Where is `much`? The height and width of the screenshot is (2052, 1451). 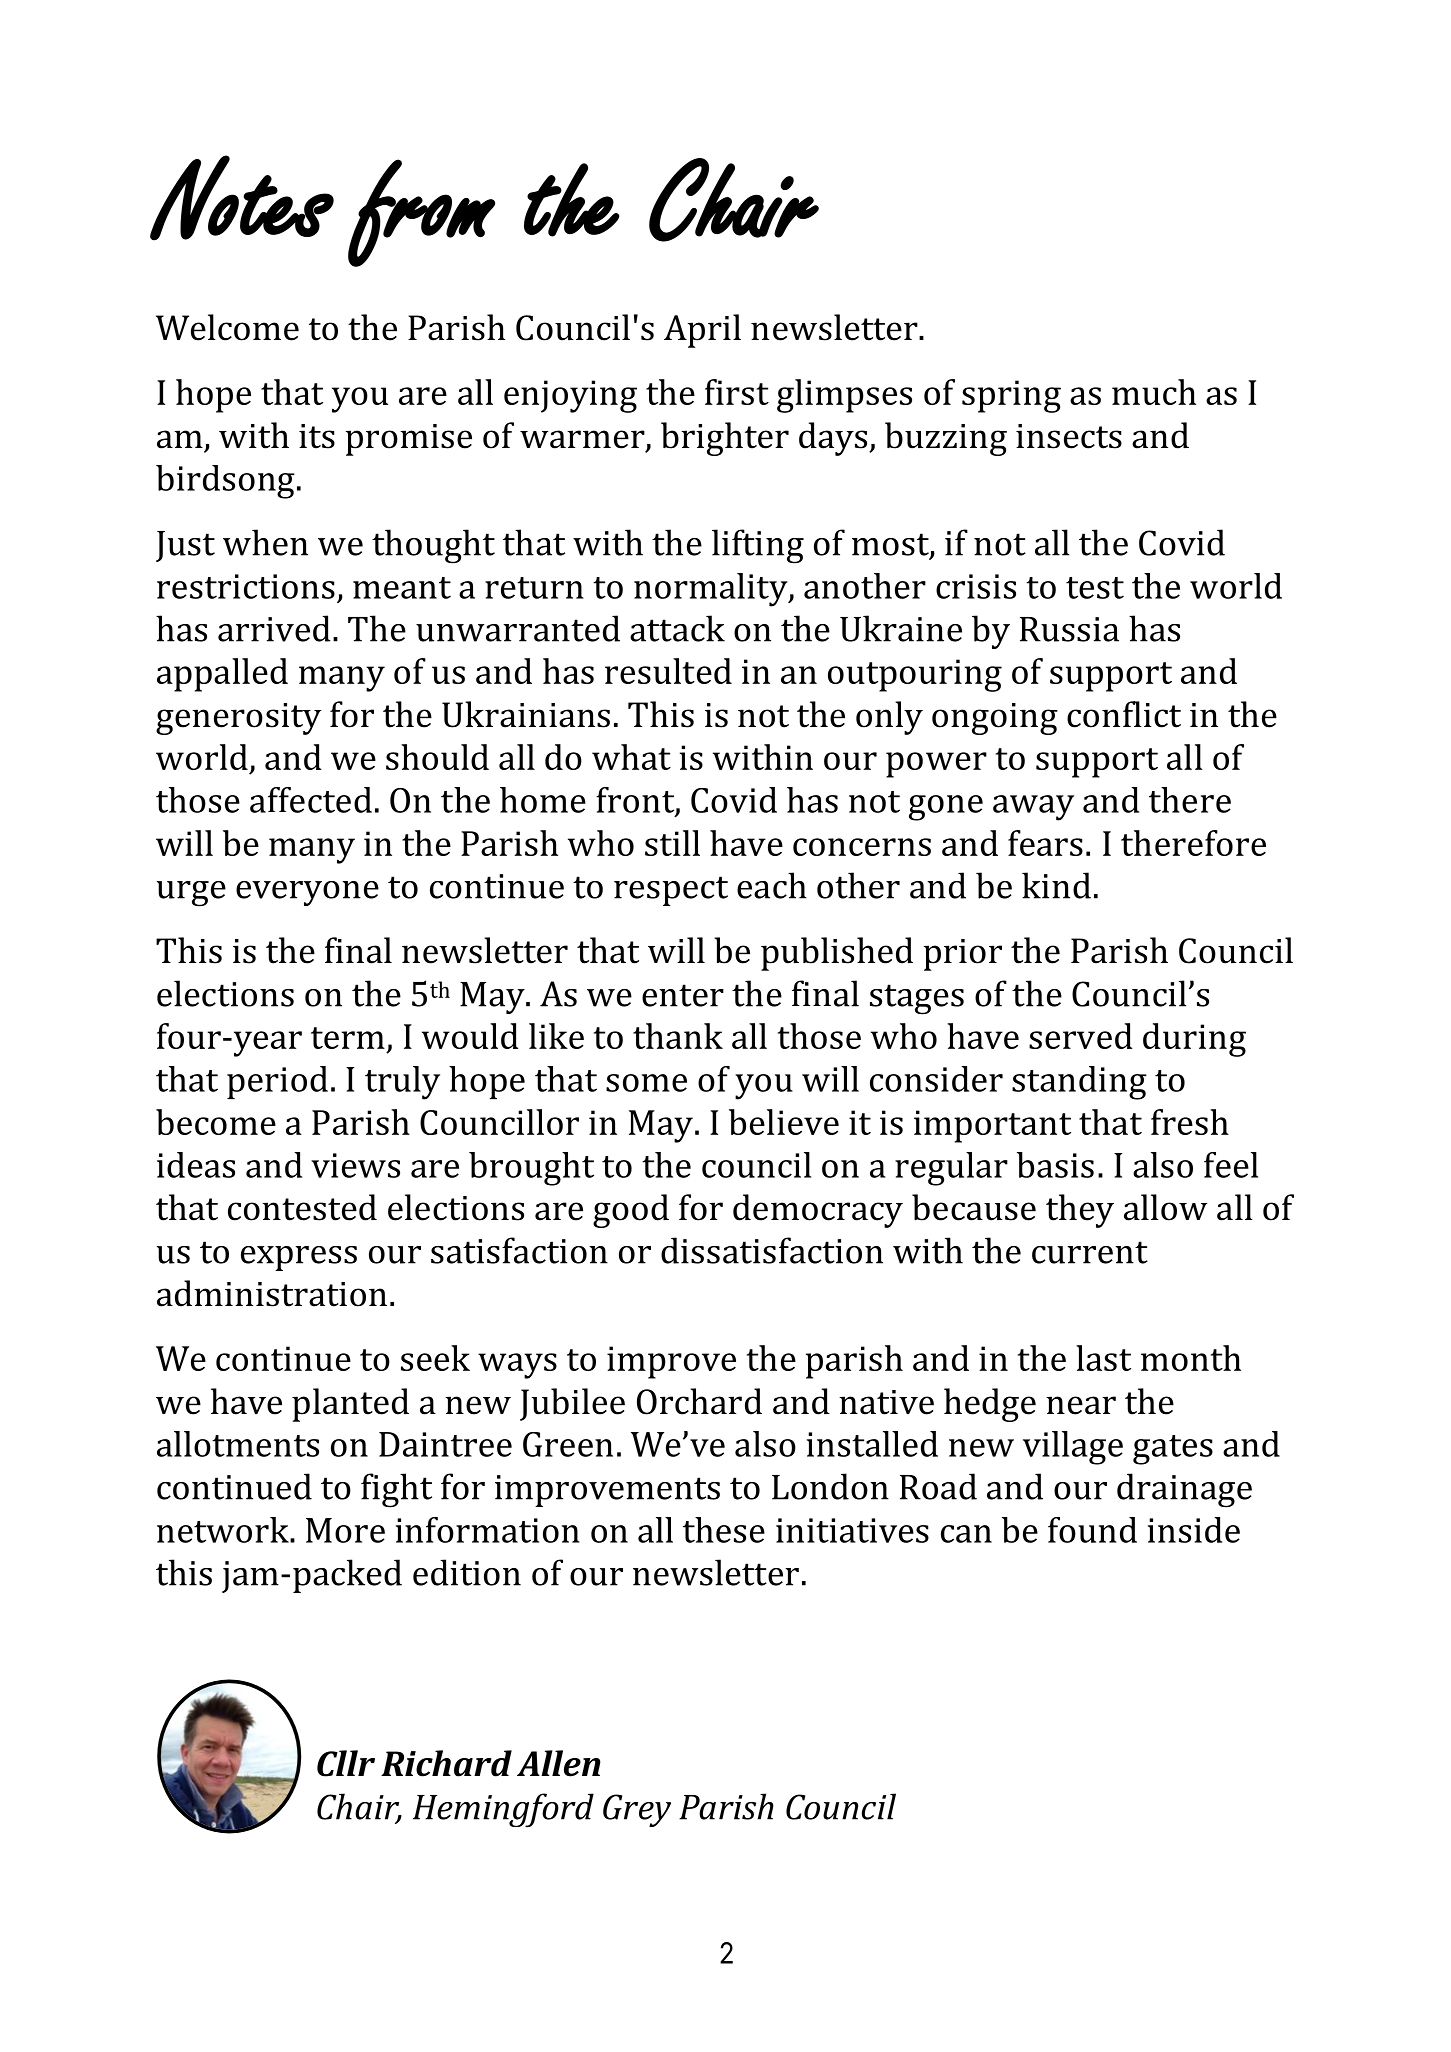 much is located at coordinates (1154, 392).
